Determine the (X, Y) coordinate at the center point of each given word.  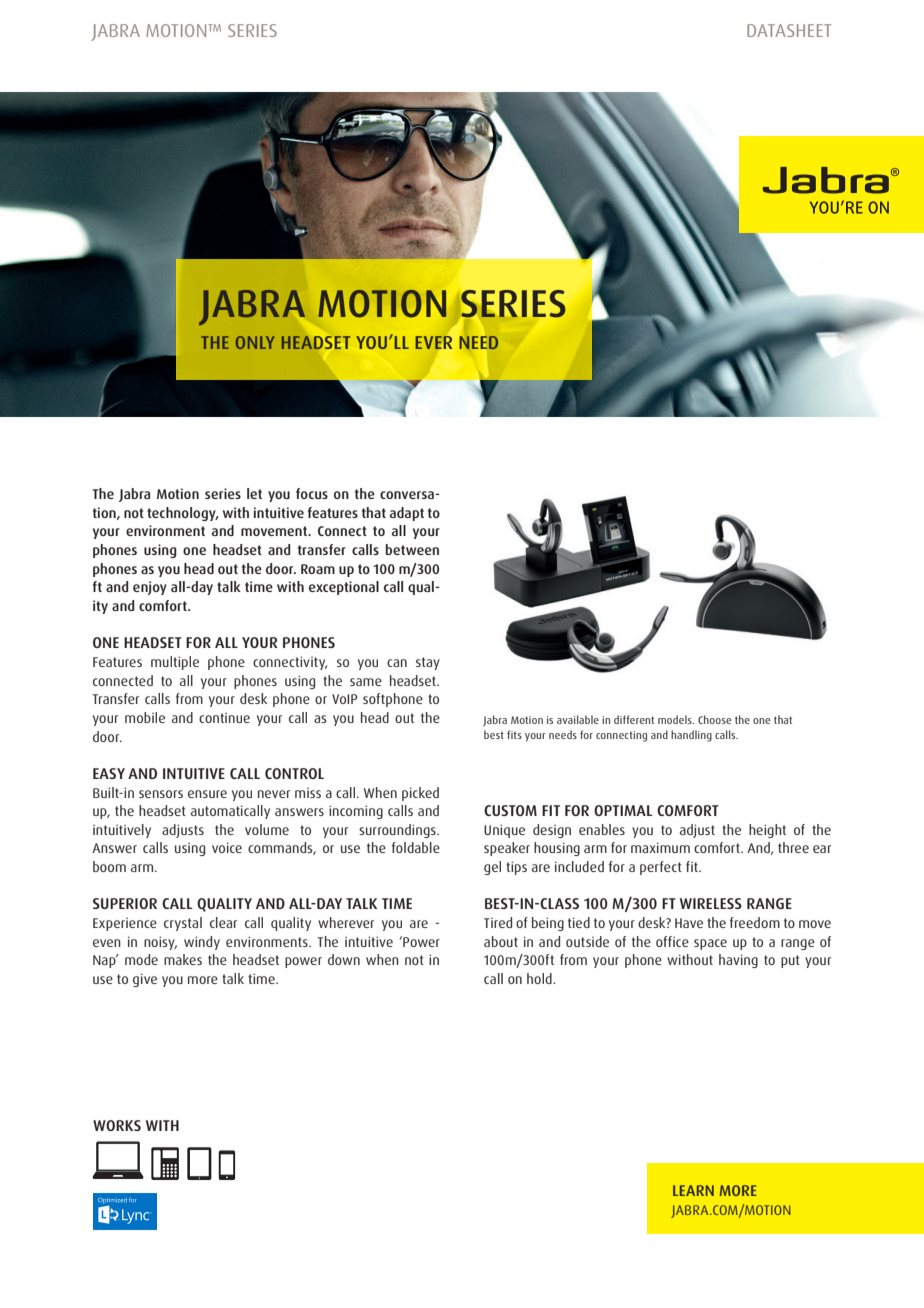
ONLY (255, 342)
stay (428, 663)
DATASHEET (789, 30)
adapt (407, 514)
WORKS (117, 1125)
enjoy (150, 588)
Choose (714, 719)
